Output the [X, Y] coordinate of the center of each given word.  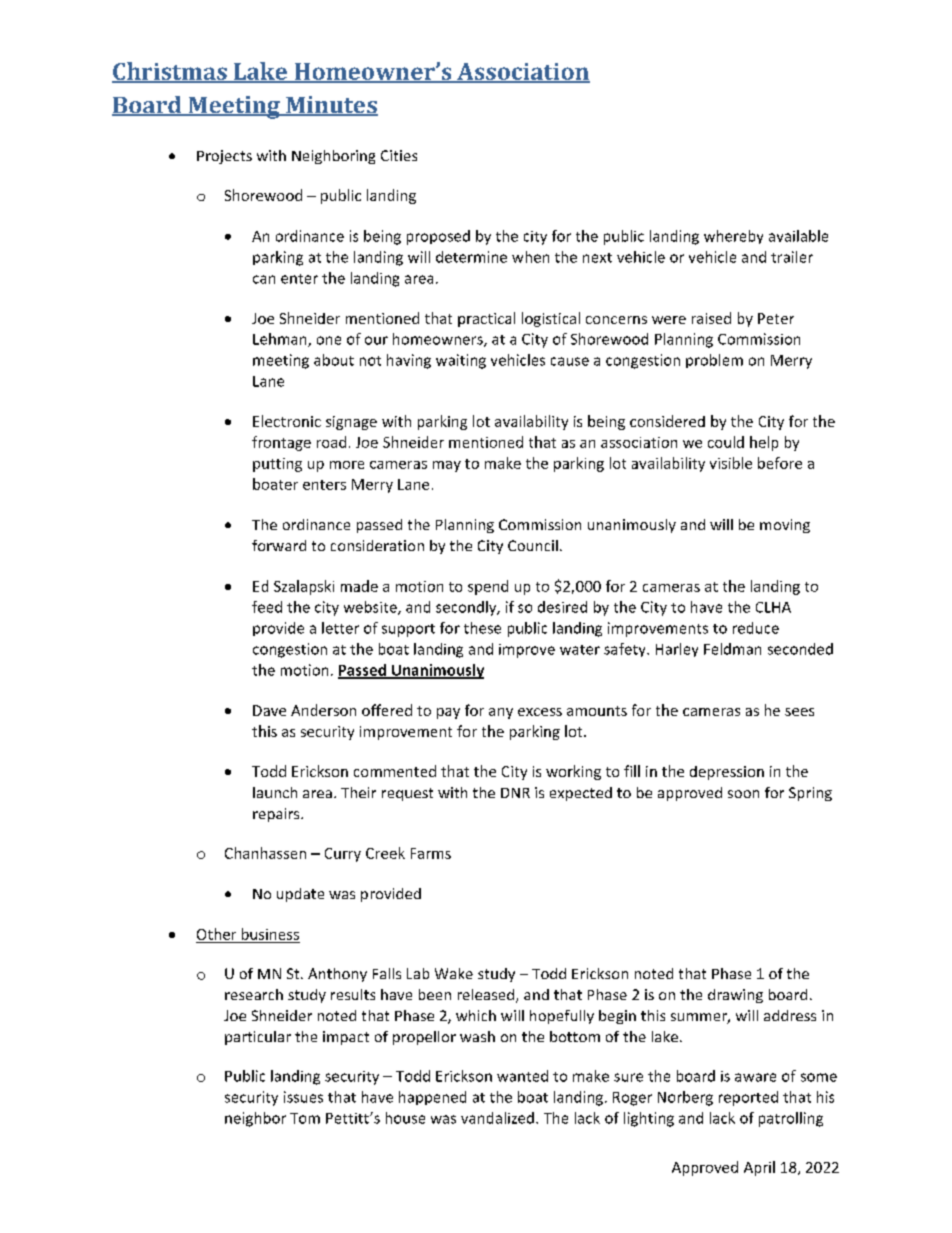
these [482, 628]
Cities [399, 155]
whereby [733, 237]
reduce [756, 628]
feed [267, 607]
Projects [224, 157]
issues [303, 1097]
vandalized [497, 1118]
